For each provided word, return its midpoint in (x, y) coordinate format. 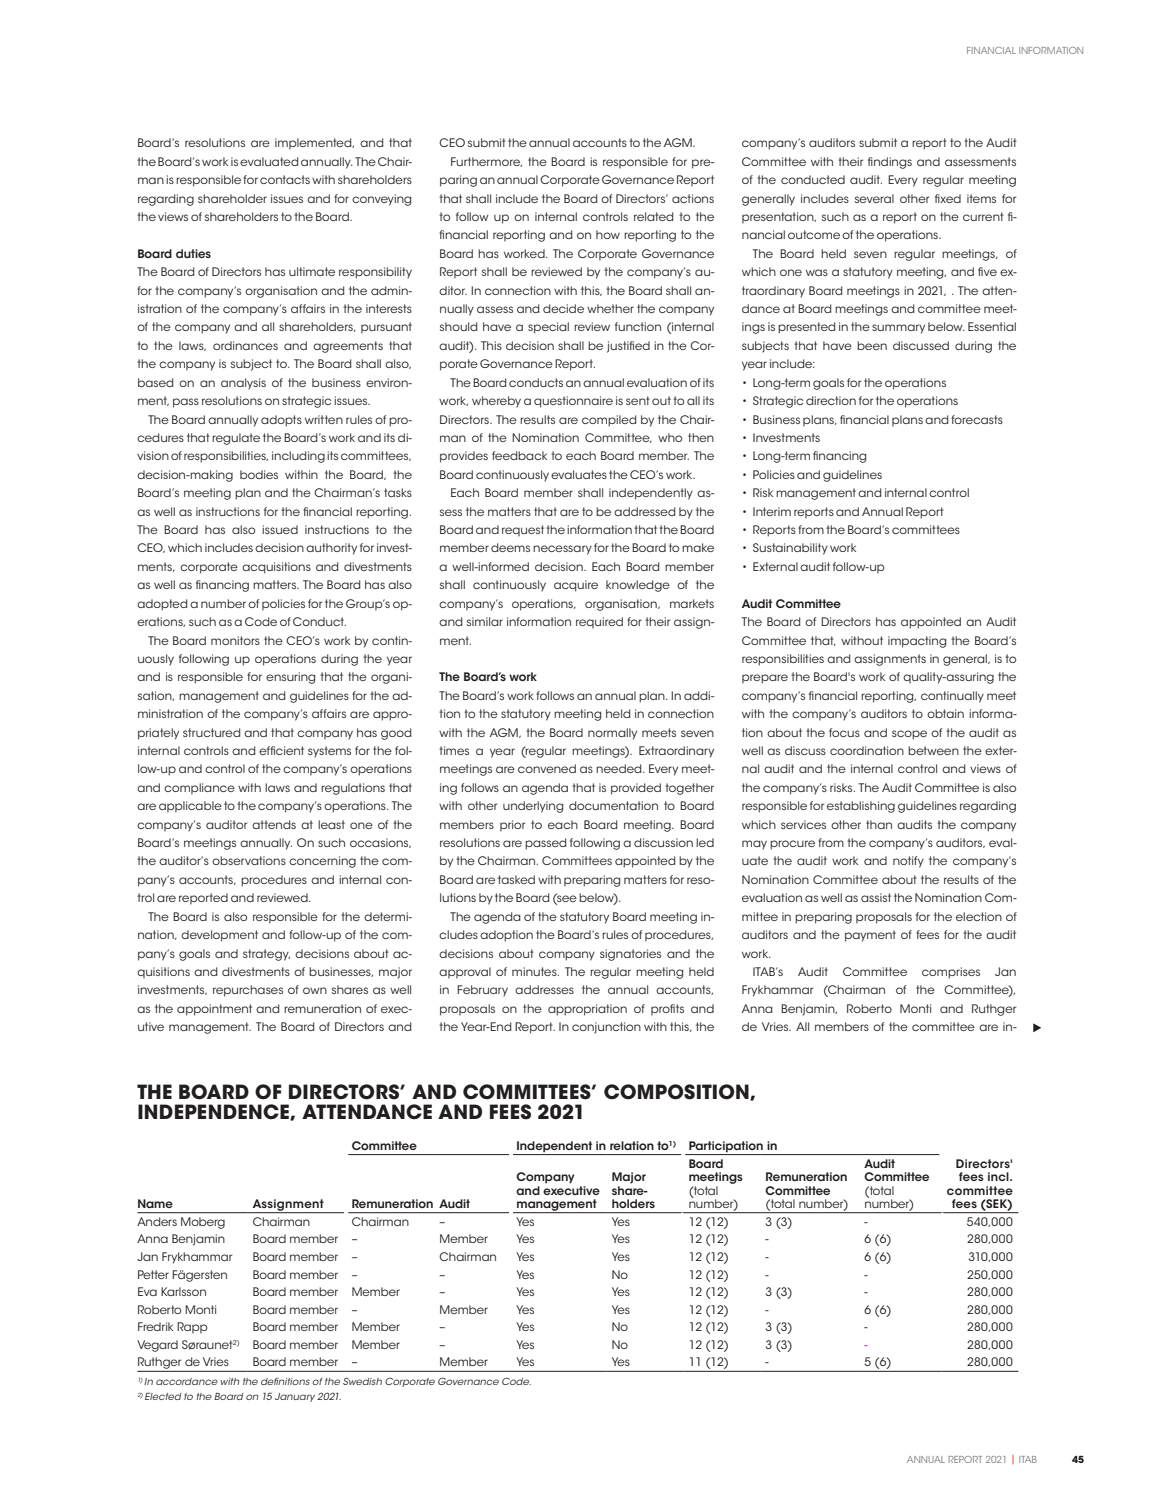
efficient (281, 750)
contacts (285, 179)
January (295, 1397)
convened (547, 768)
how (608, 234)
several (874, 198)
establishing (861, 807)
